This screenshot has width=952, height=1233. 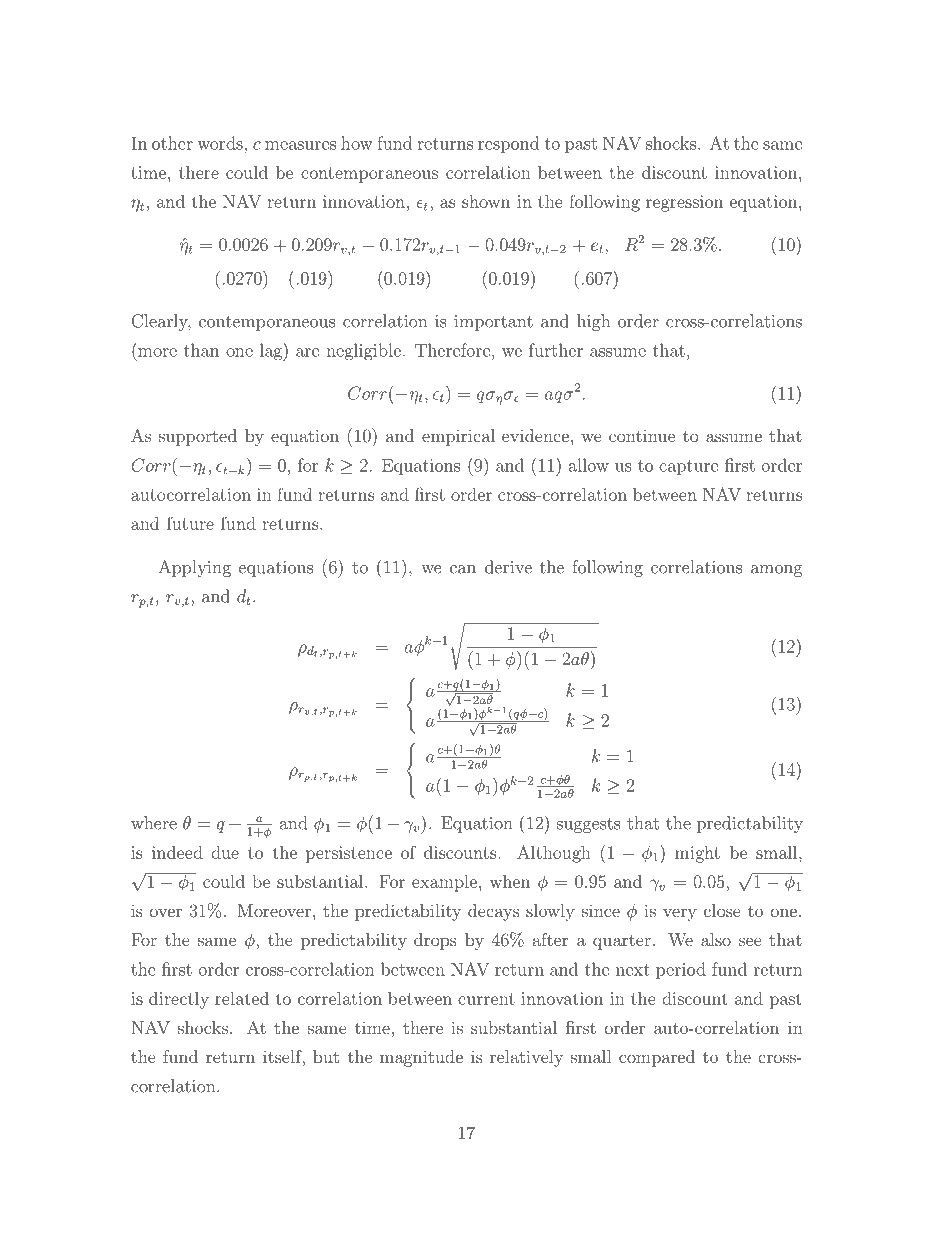 I want to click on words, so click(x=221, y=143).
